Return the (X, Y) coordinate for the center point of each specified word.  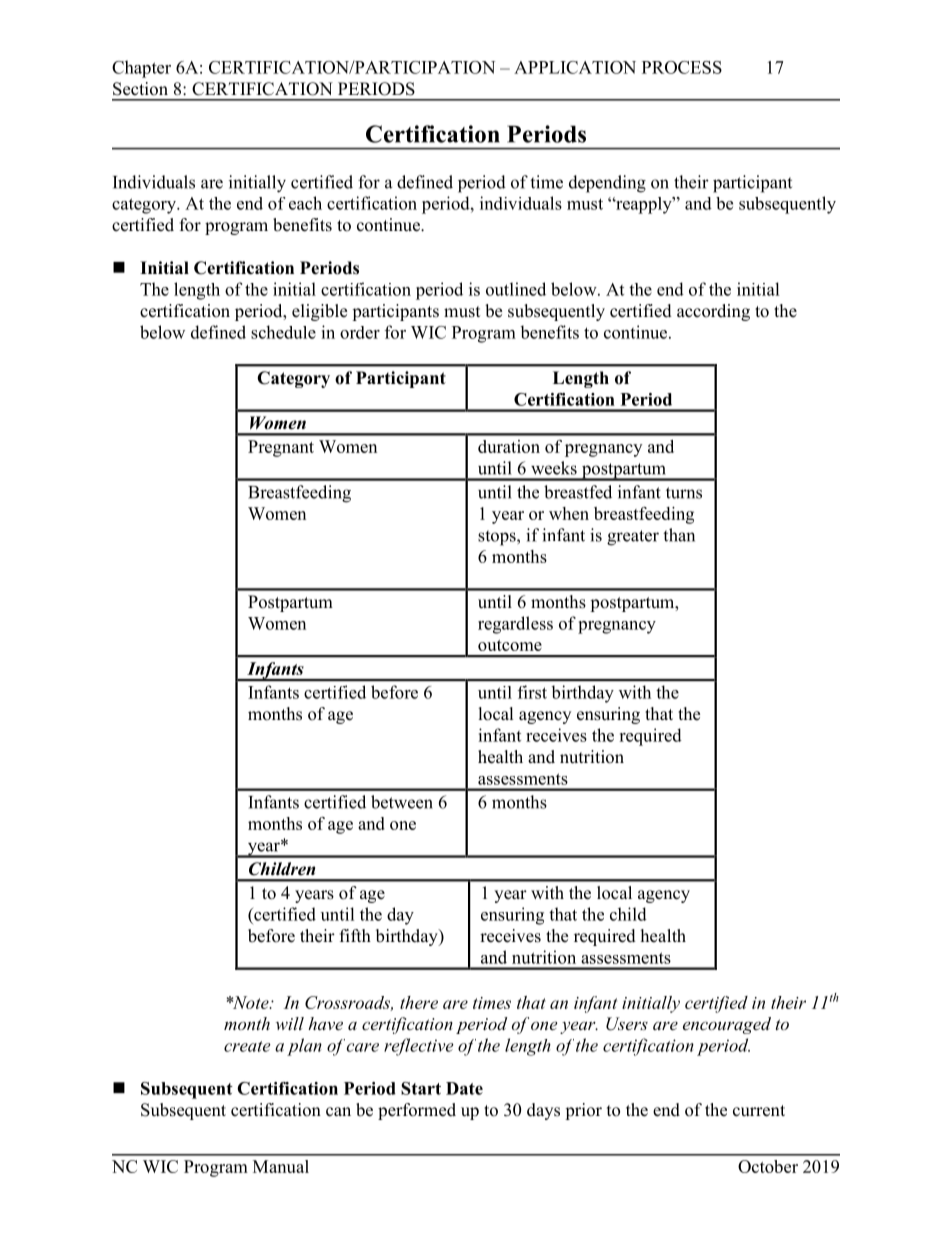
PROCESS (682, 67)
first (532, 692)
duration (509, 446)
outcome (510, 645)
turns (684, 493)
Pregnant (281, 448)
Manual (281, 1166)
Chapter (141, 69)
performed (417, 1111)
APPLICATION (575, 67)
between (402, 802)
